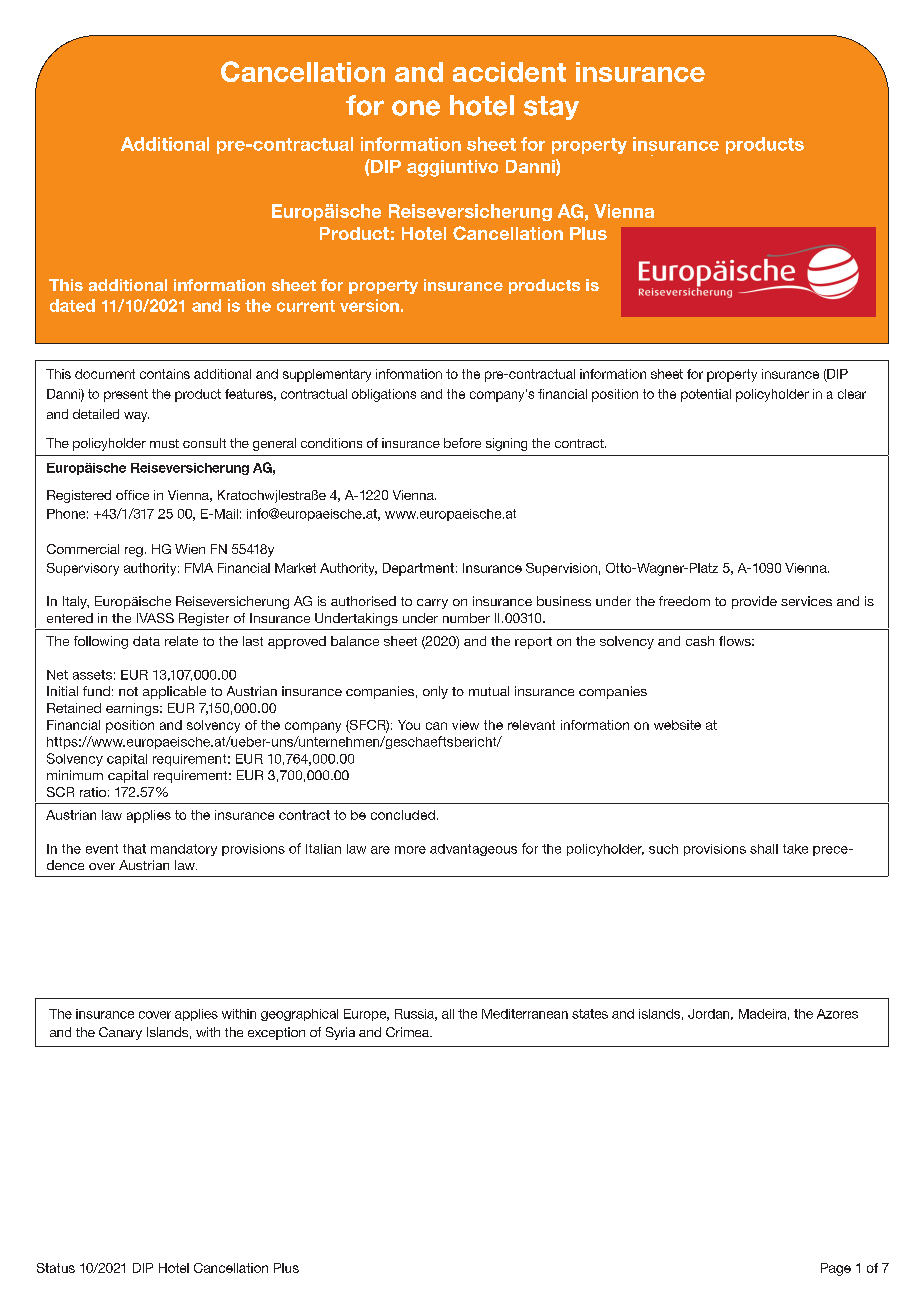 This page has width=924, height=1308. What do you see at coordinates (384, 395) in the page?
I see `obligations` at bounding box center [384, 395].
